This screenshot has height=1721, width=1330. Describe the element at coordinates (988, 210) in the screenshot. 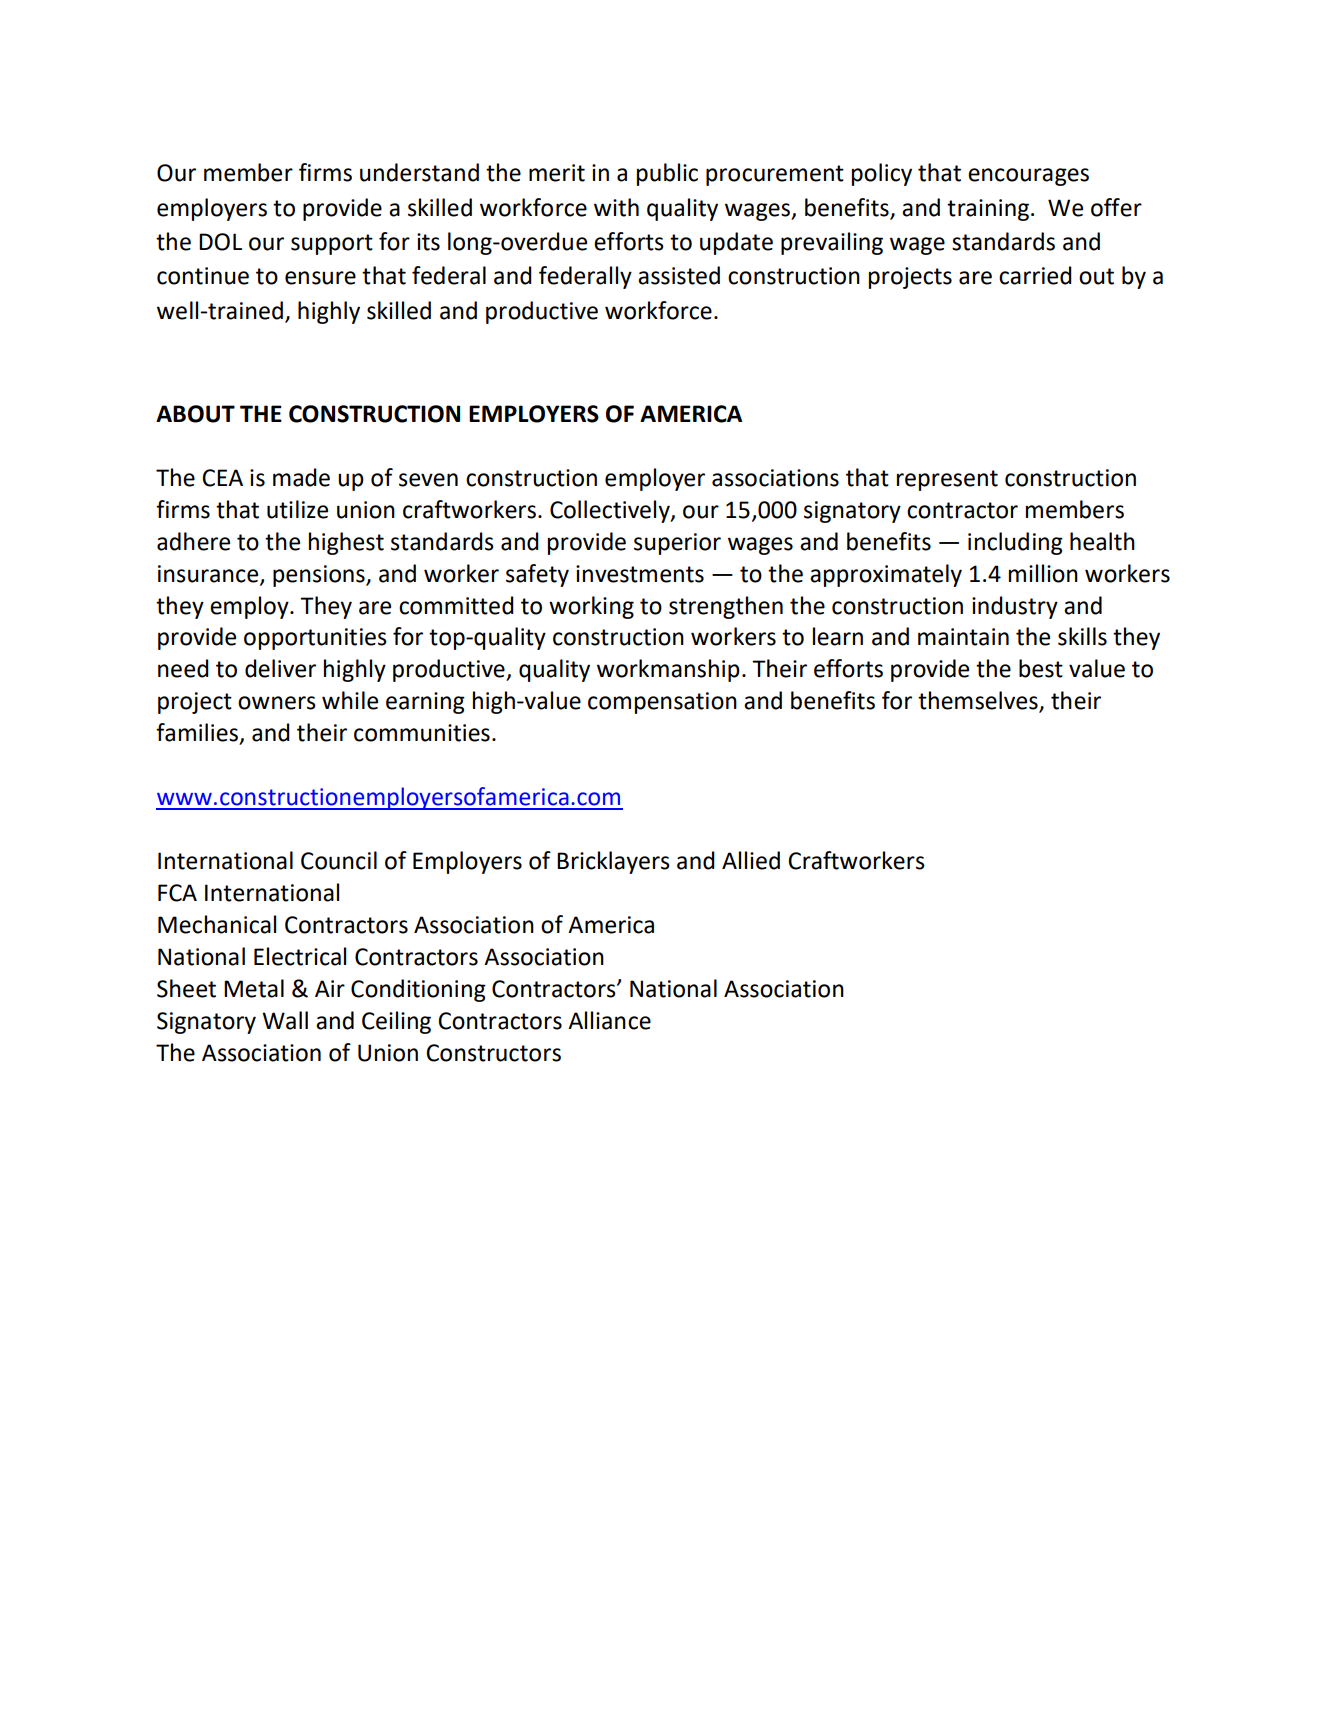

I see `training` at that location.
